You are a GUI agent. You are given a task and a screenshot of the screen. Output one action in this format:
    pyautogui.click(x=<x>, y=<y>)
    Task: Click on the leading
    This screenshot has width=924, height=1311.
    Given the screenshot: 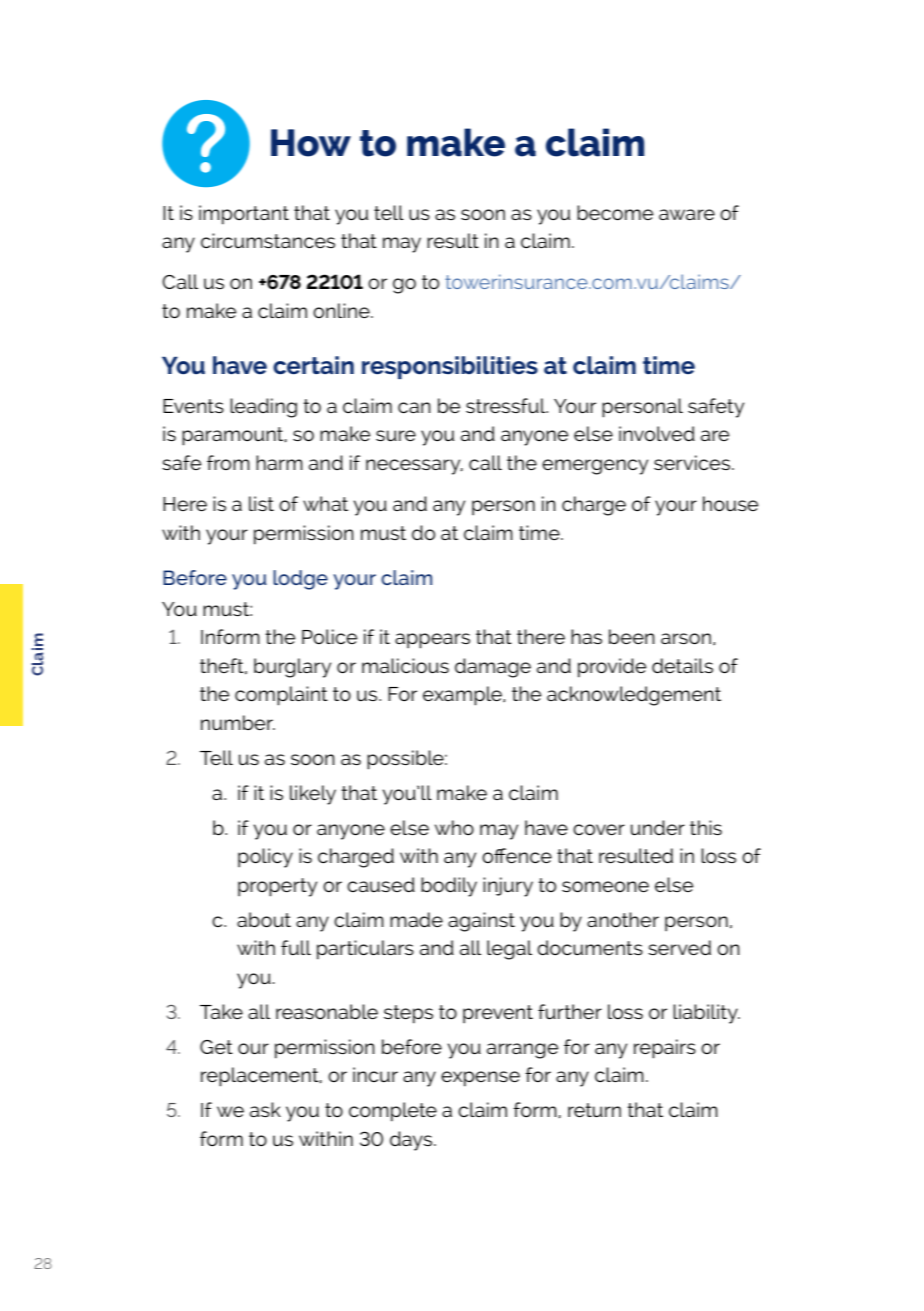 What is the action you would take?
    pyautogui.click(x=263, y=408)
